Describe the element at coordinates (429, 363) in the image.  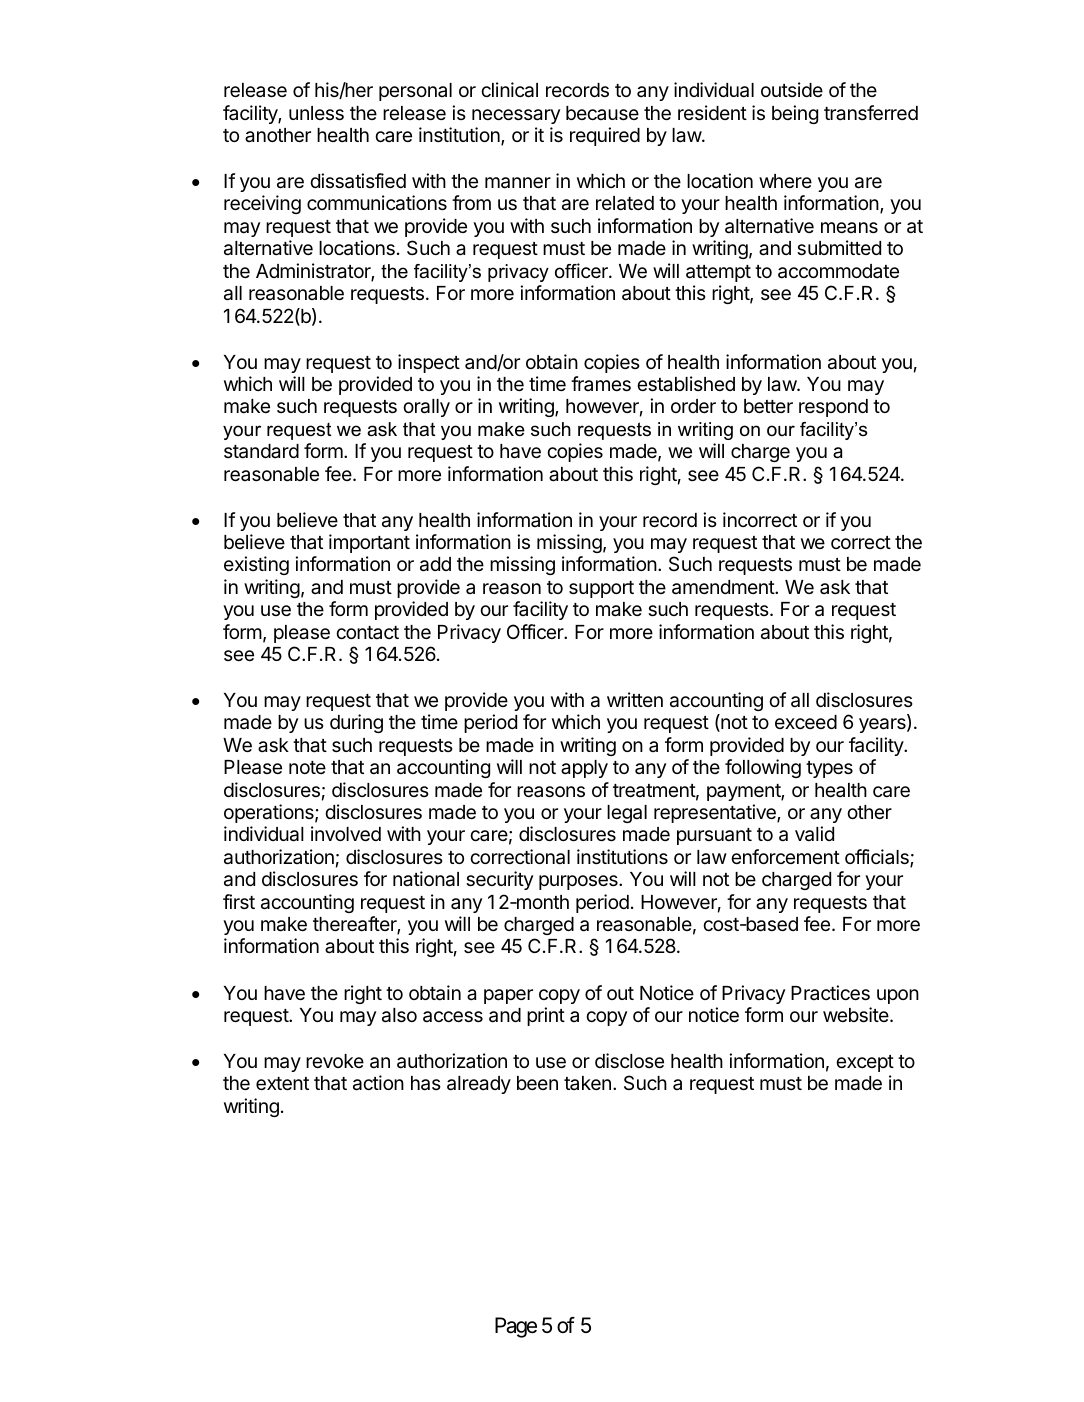
I see `inspect` at that location.
